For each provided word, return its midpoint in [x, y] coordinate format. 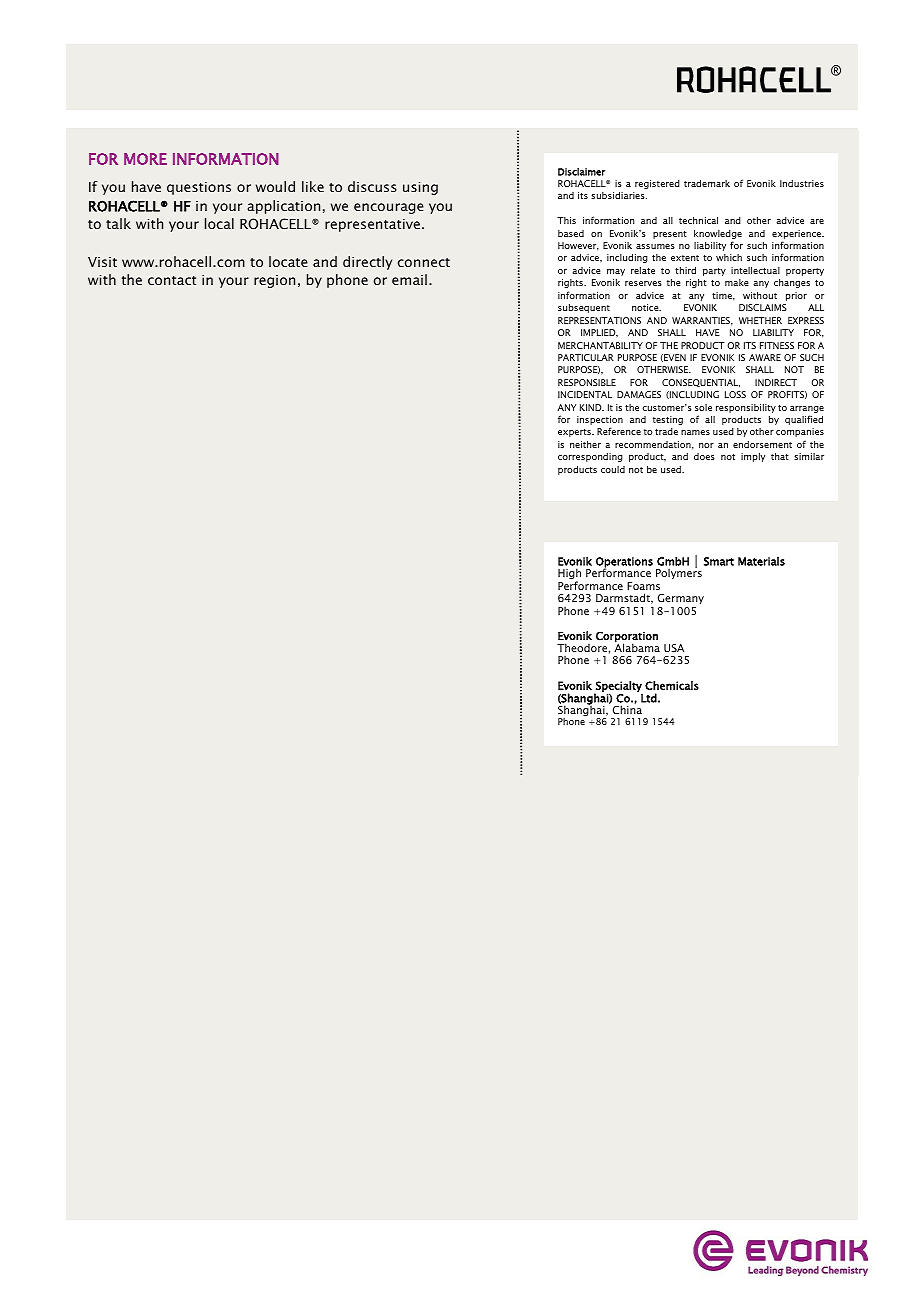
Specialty [618, 687]
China [627, 709]
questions [199, 188]
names [695, 432]
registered [657, 184]
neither [585, 444]
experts [575, 433]
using [420, 188]
